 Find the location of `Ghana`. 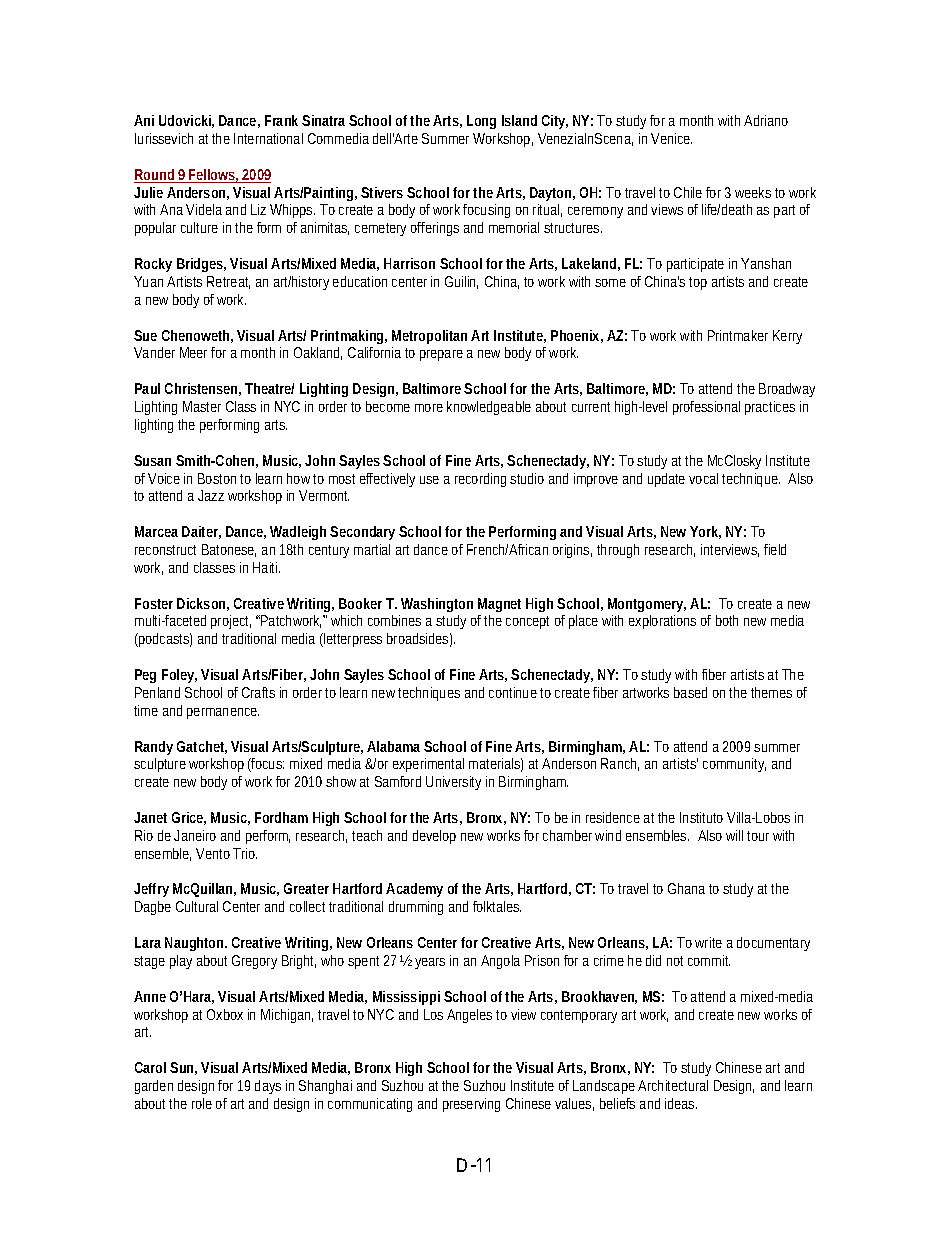

Ghana is located at coordinates (686, 888).
